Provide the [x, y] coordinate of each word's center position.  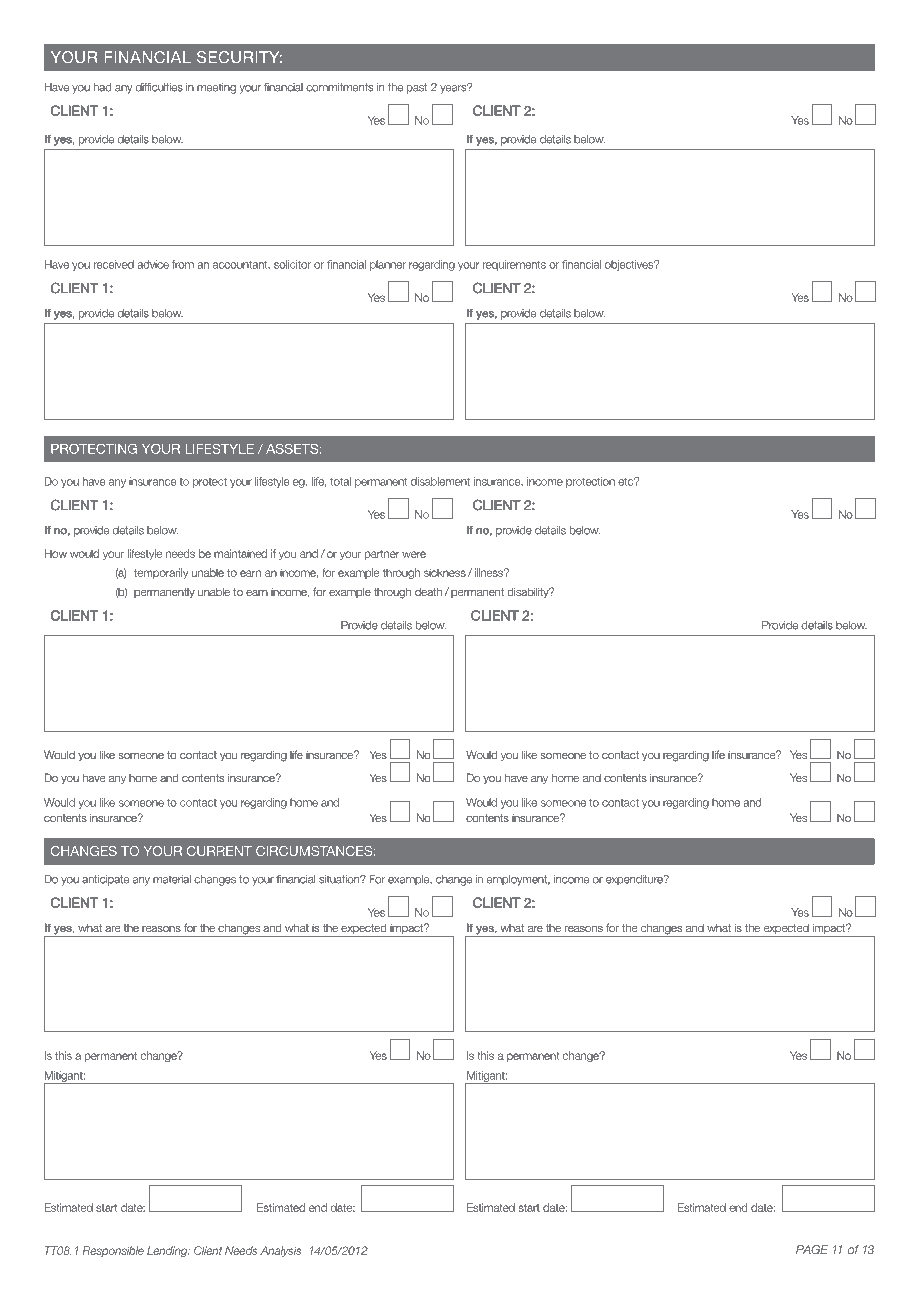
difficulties [159, 87]
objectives [630, 265]
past [417, 88]
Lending [168, 1251]
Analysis [280, 1251]
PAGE [812, 1249]
